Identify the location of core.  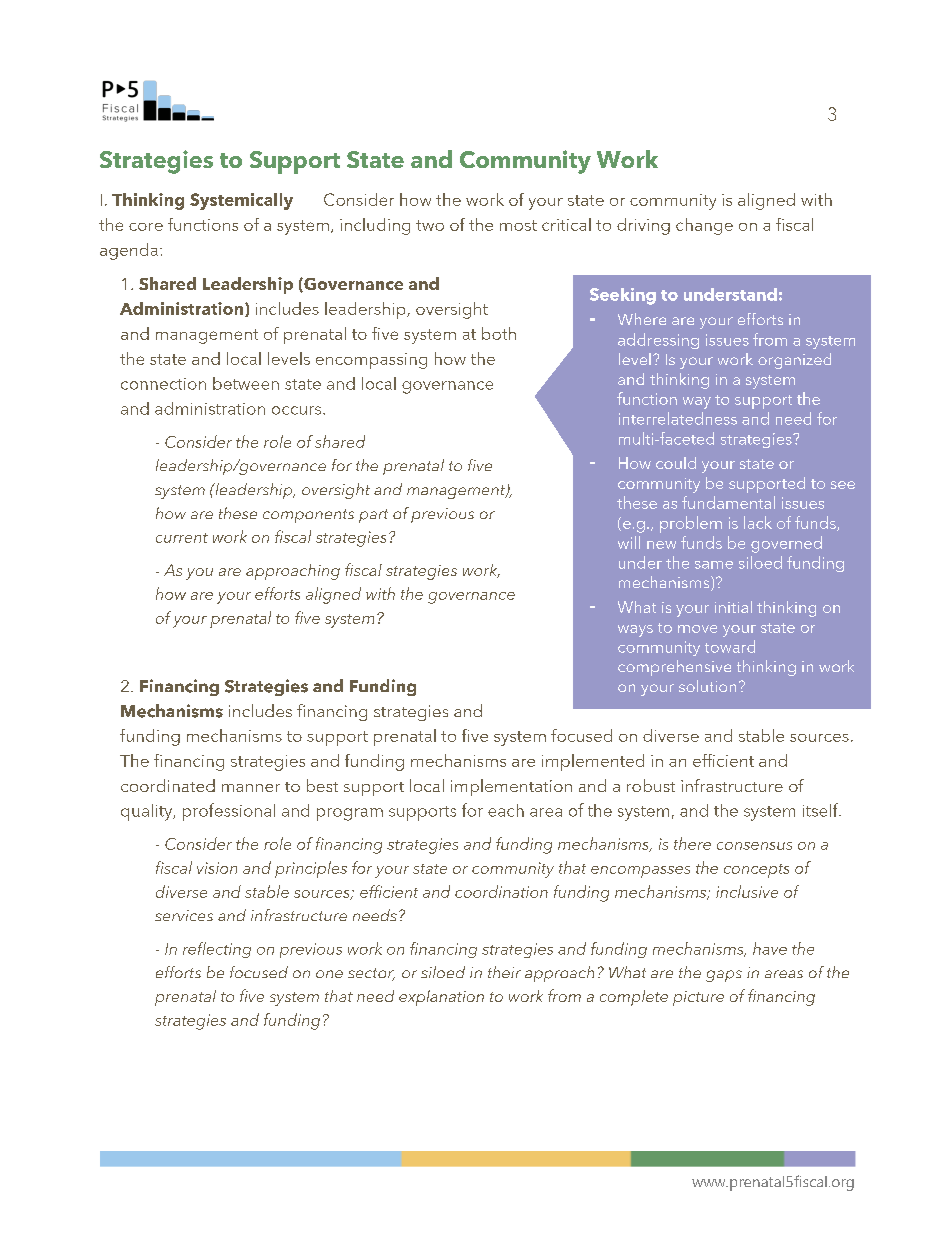
(146, 227).
